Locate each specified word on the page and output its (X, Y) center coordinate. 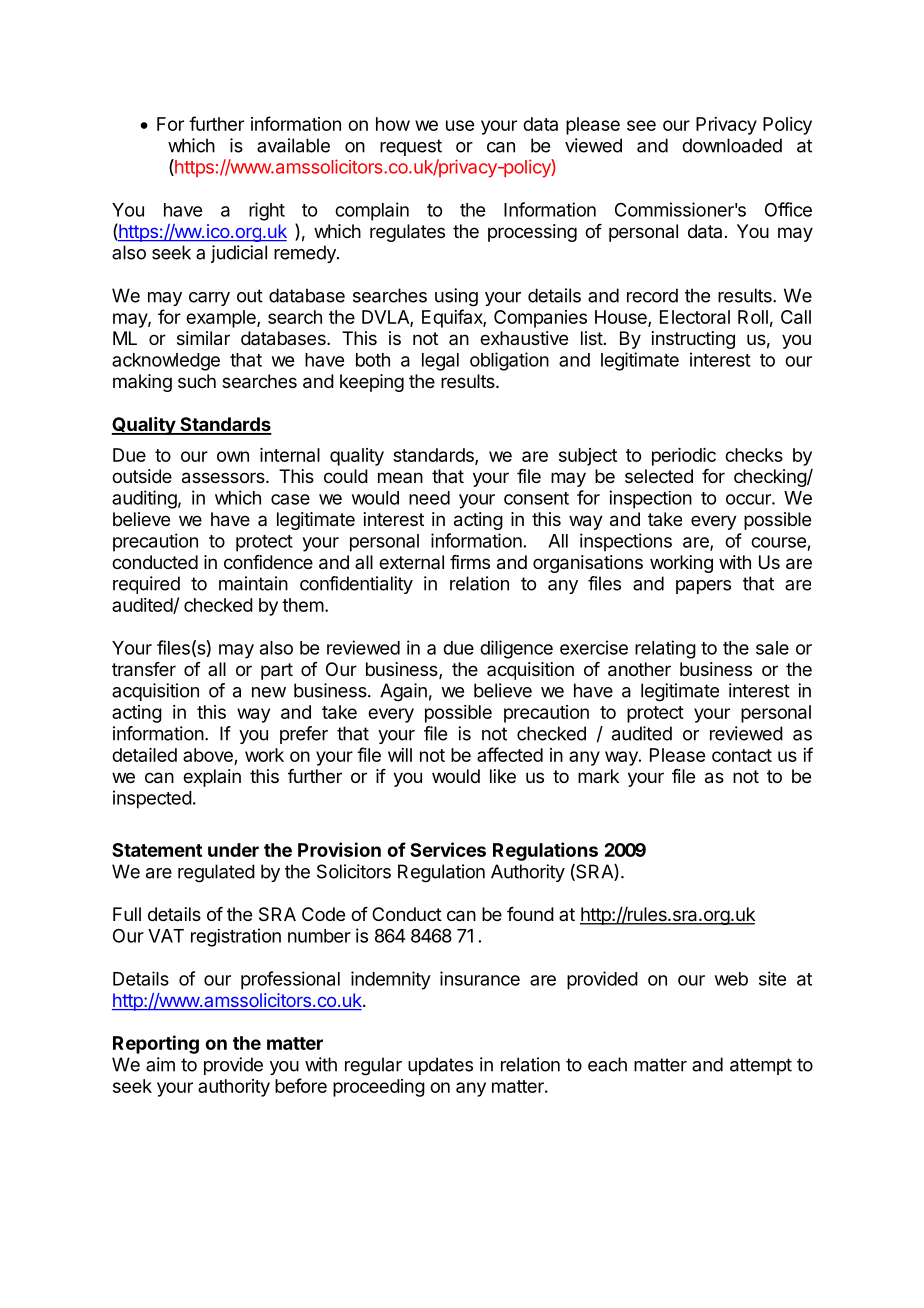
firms (470, 562)
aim (160, 1064)
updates (440, 1066)
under (233, 850)
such (197, 381)
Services (448, 849)
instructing (693, 340)
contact (742, 755)
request (411, 147)
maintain (253, 583)
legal (440, 362)
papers (703, 587)
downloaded (732, 145)
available (293, 145)
